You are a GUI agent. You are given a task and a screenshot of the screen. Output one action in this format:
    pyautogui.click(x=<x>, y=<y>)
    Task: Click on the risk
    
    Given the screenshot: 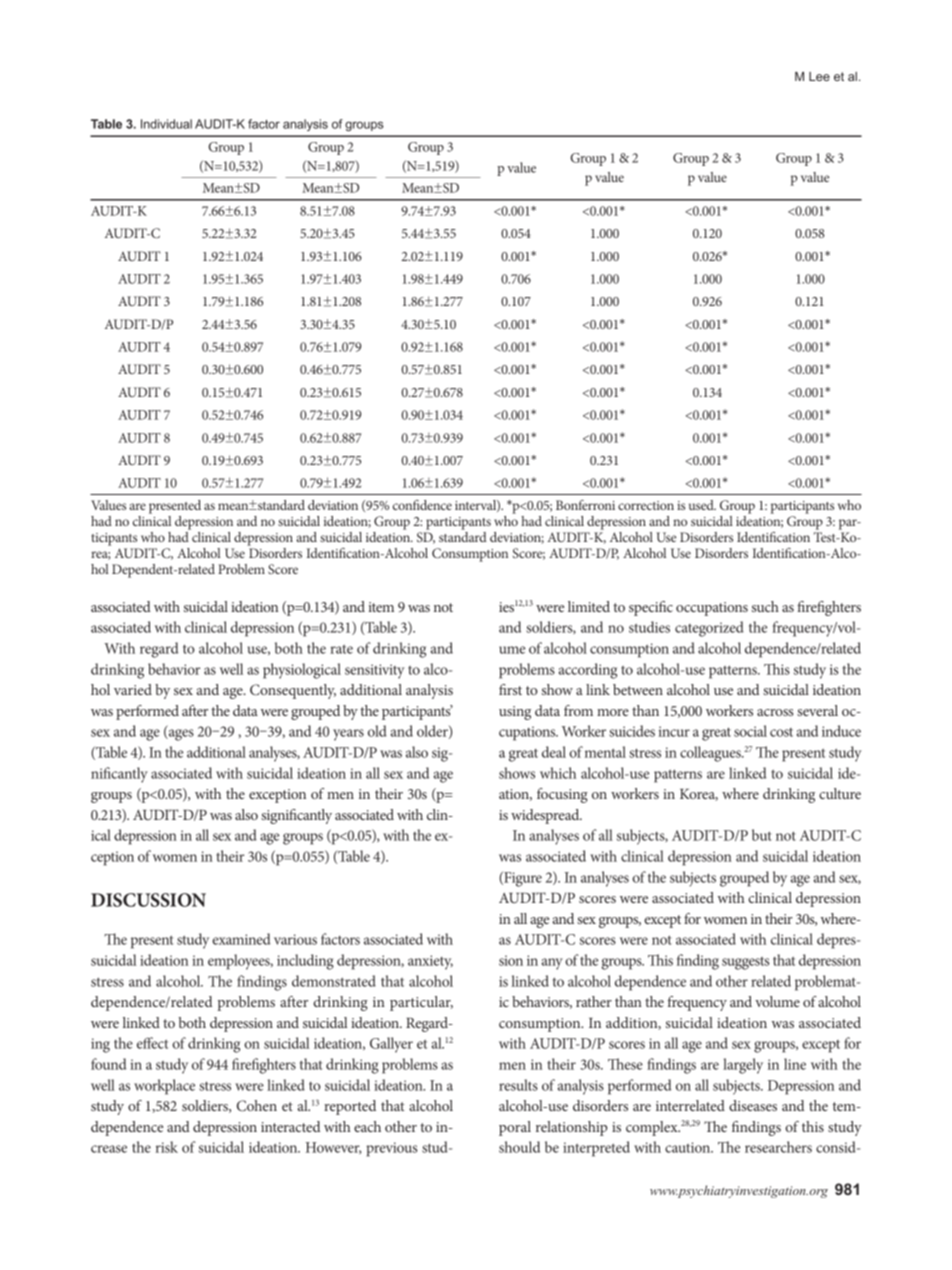 What is the action you would take?
    pyautogui.click(x=167, y=1147)
